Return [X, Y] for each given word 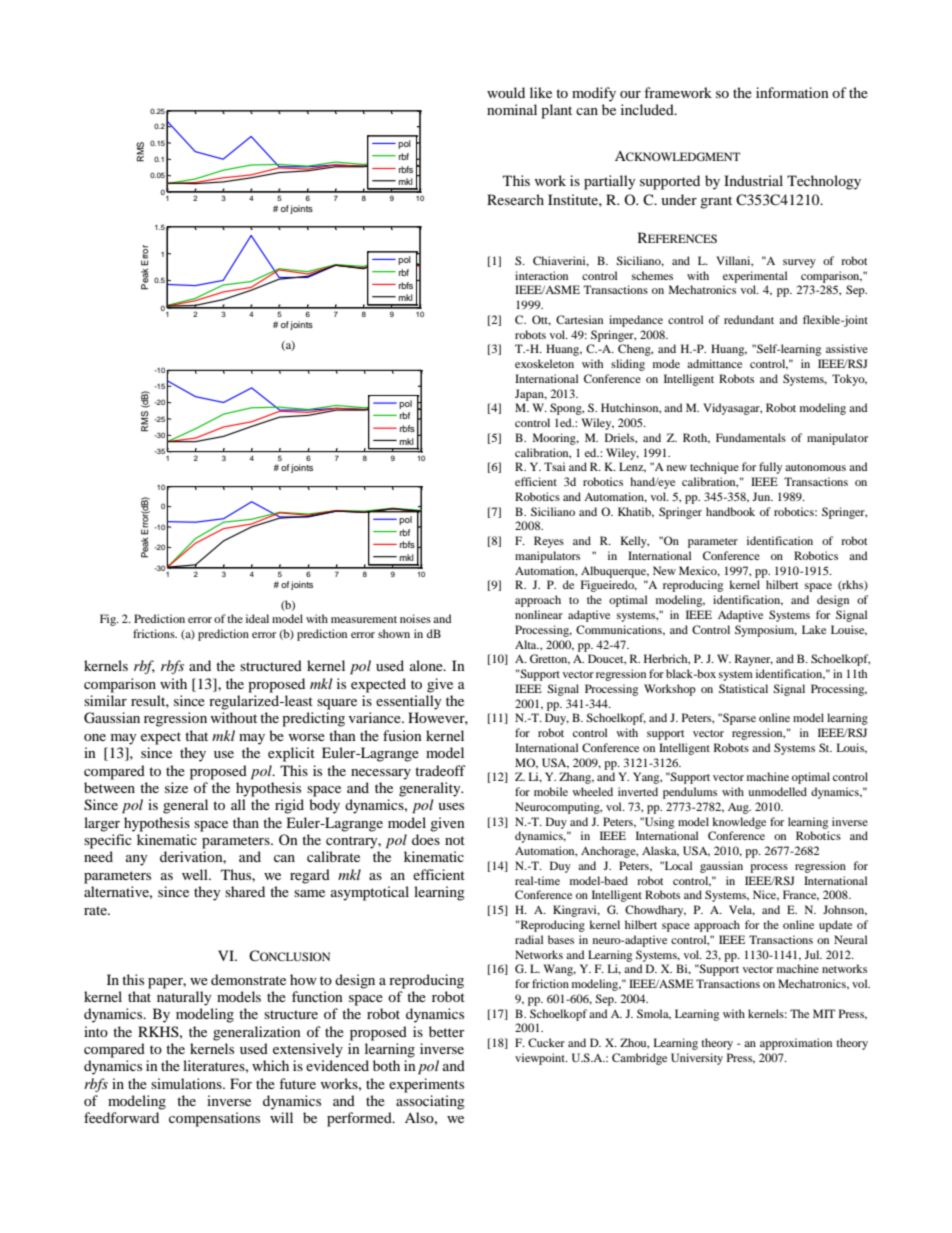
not [455, 840]
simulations [187, 1083]
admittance [714, 363]
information [792, 92]
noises [415, 618]
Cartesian [579, 319]
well [196, 874]
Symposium [766, 631]
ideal [257, 618]
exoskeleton [544, 363]
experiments [426, 1085]
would [506, 92]
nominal [512, 109]
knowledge [739, 823]
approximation [796, 1044]
